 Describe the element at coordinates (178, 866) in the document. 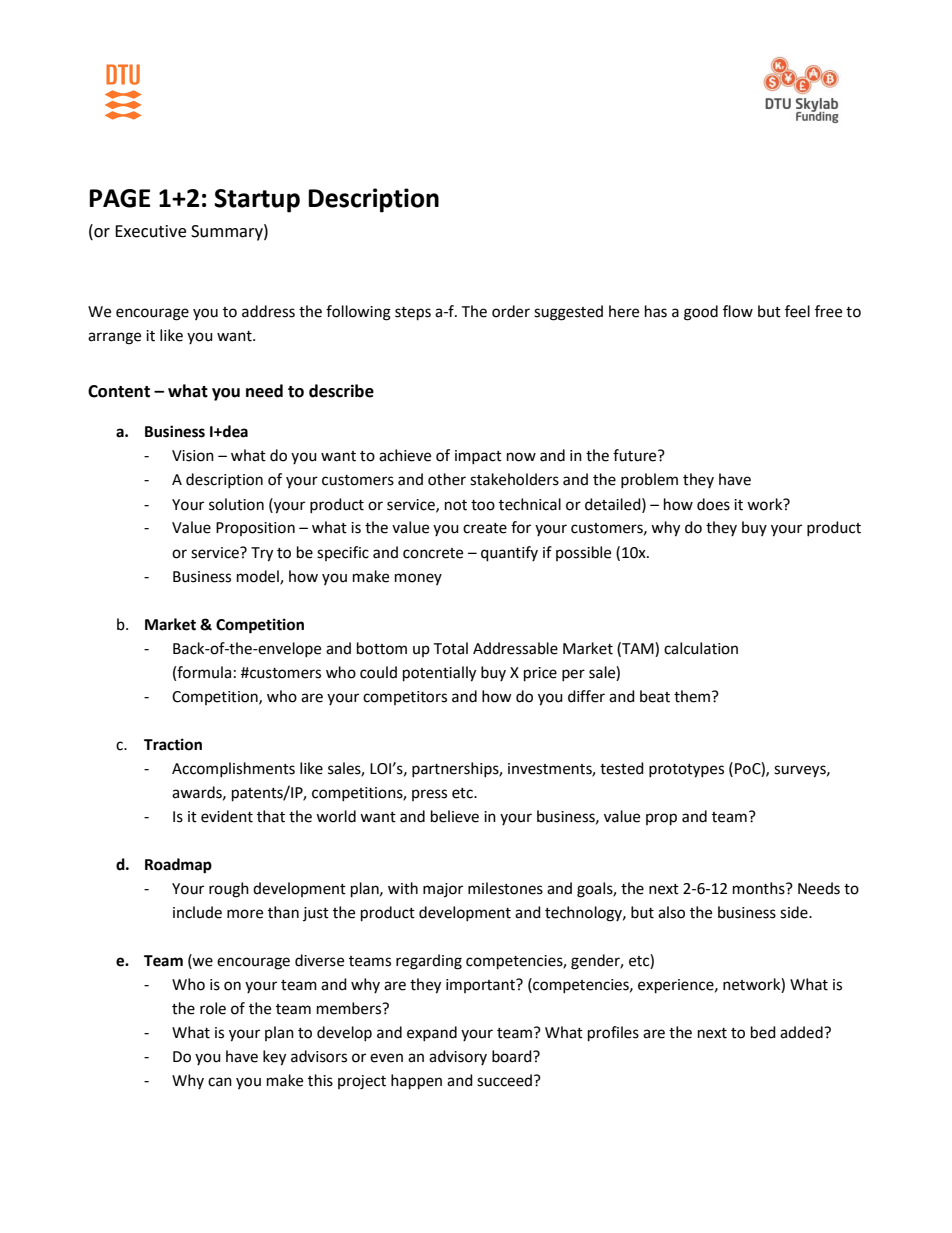

I see `Roadmap` at that location.
